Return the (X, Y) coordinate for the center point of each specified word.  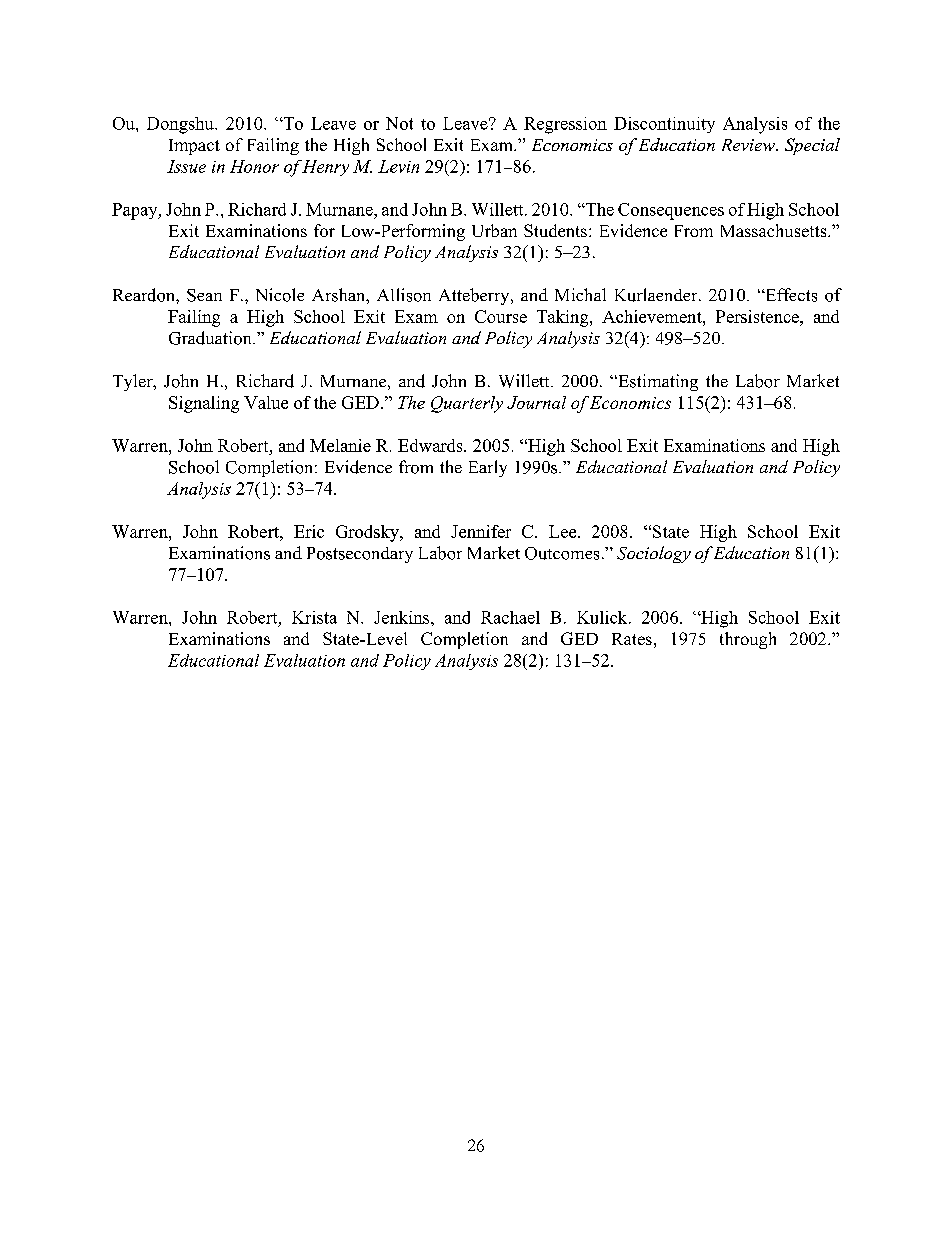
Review (749, 145)
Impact (194, 147)
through (748, 640)
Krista (314, 617)
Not (399, 123)
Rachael (510, 617)
